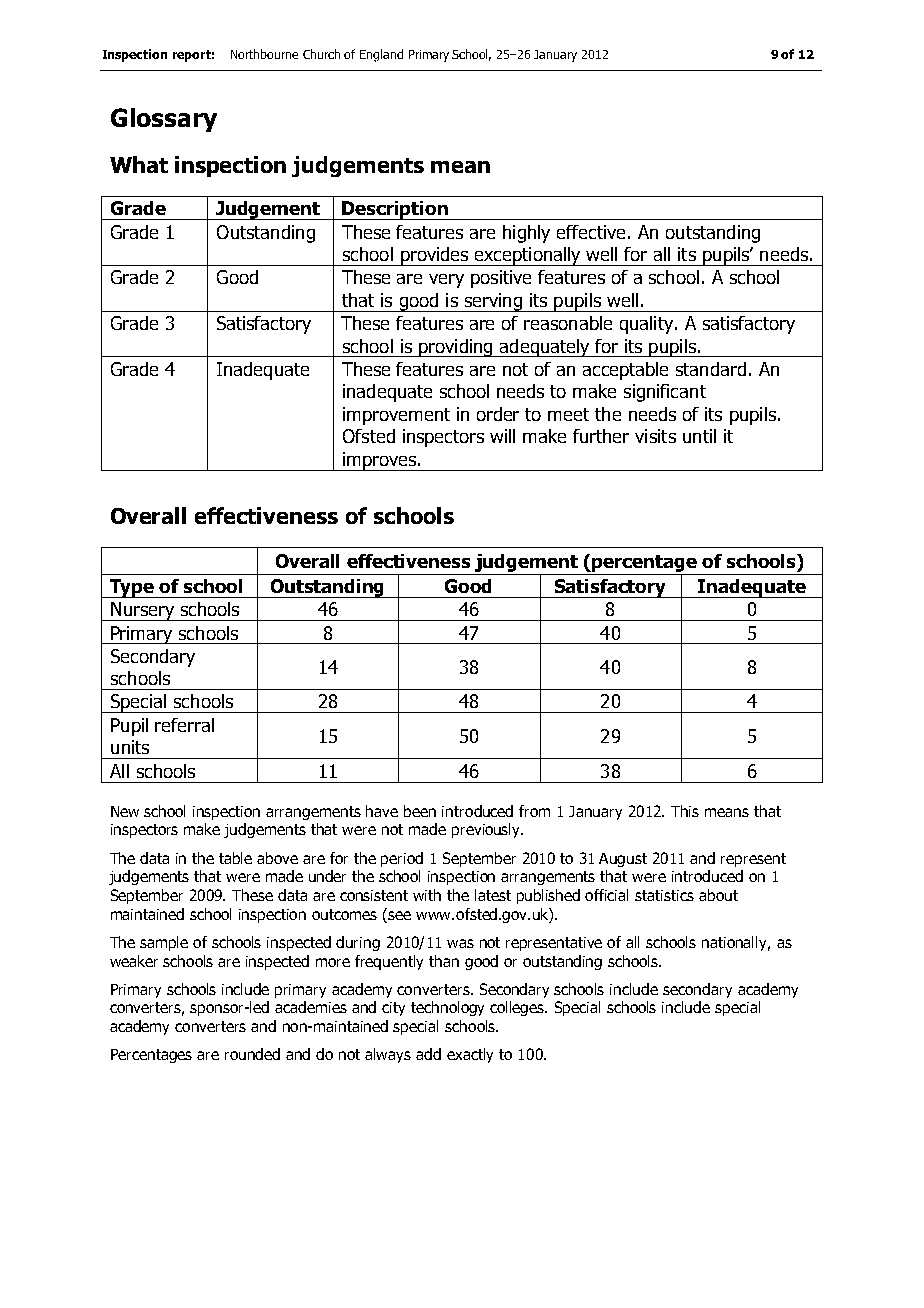  Describe the element at coordinates (132, 588) in the page. I see `Type` at that location.
